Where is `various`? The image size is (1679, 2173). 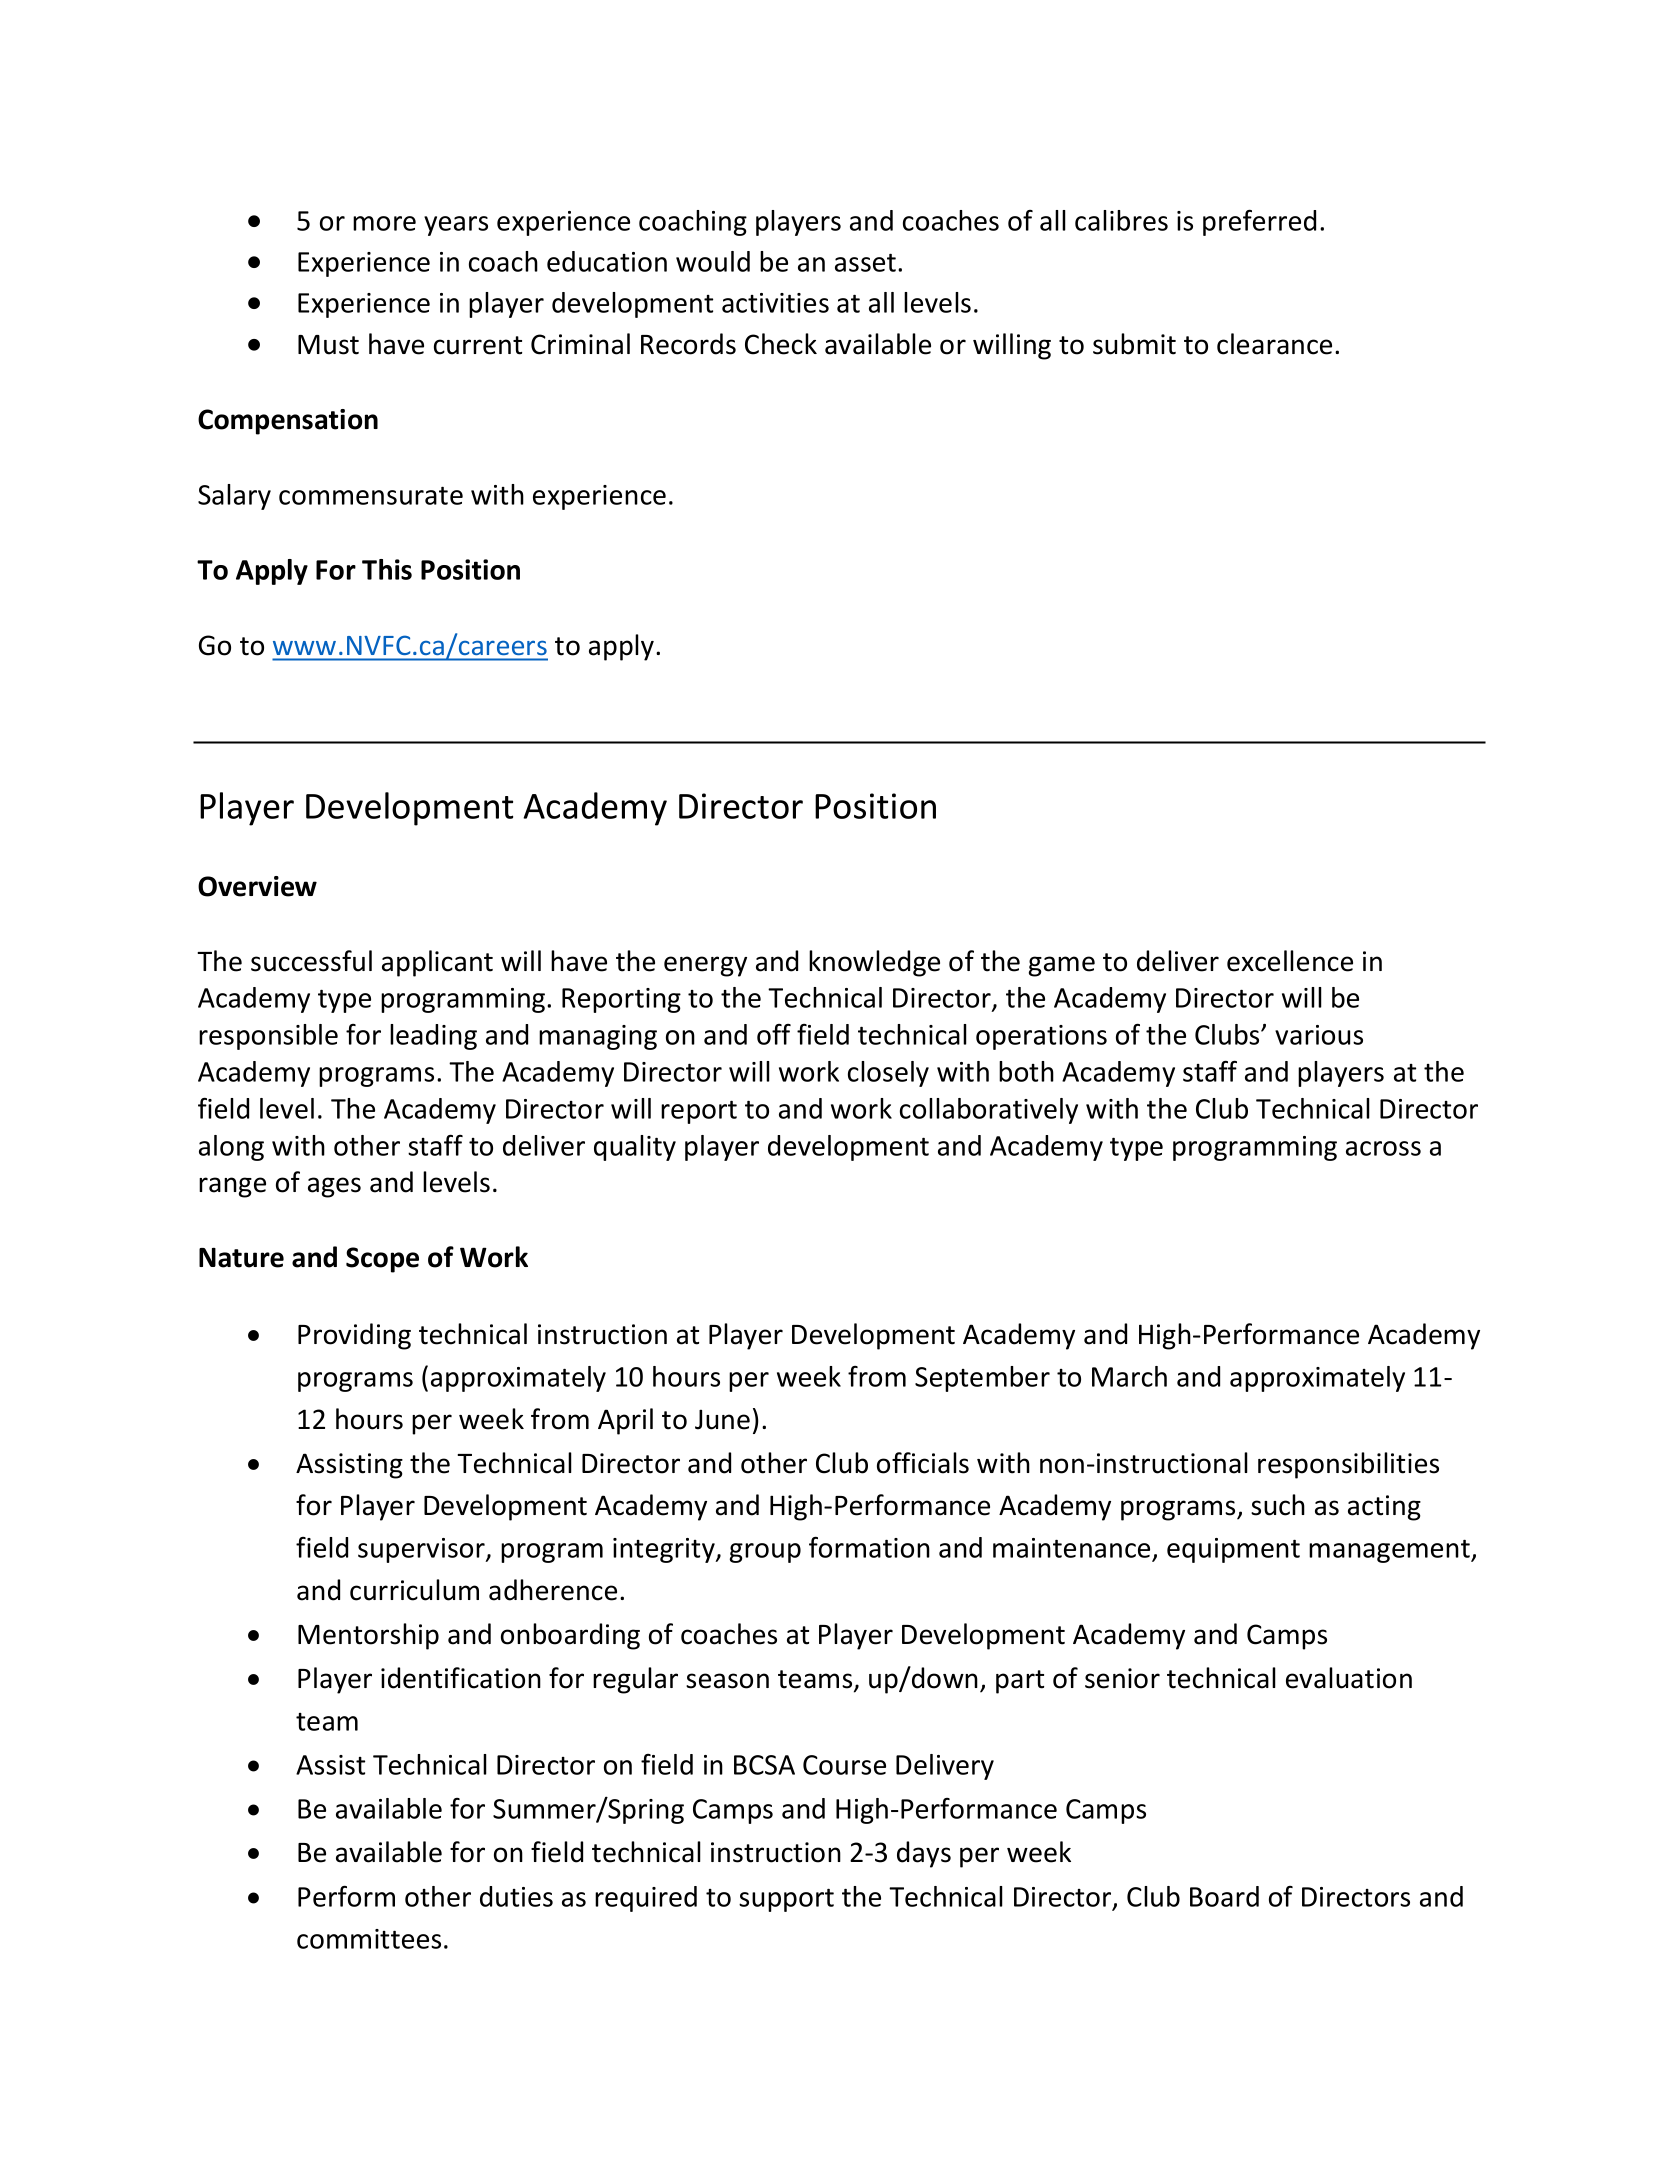
various is located at coordinates (1319, 1035).
